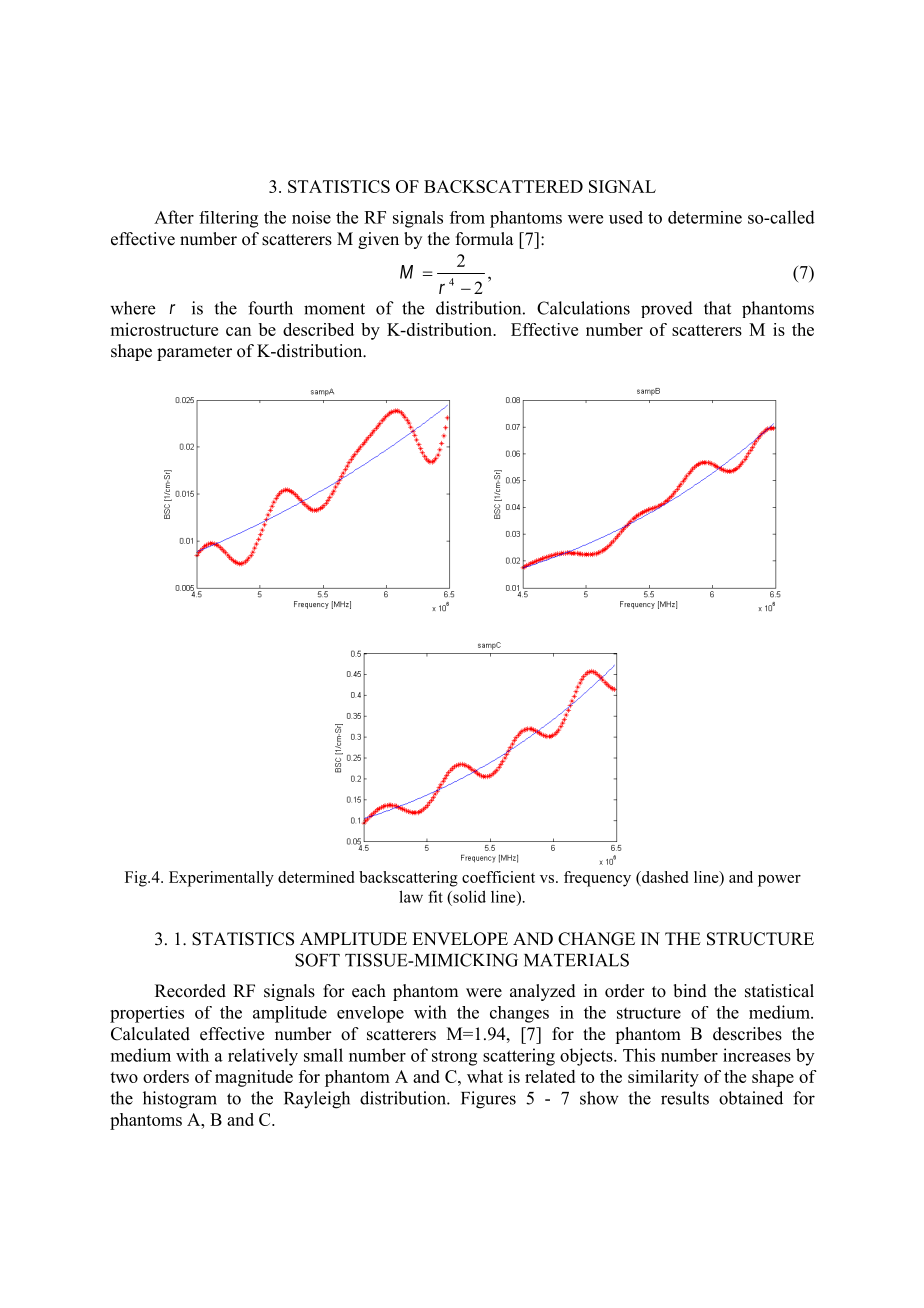  Describe the element at coordinates (317, 960) in the screenshot. I see `SOFT` at that location.
